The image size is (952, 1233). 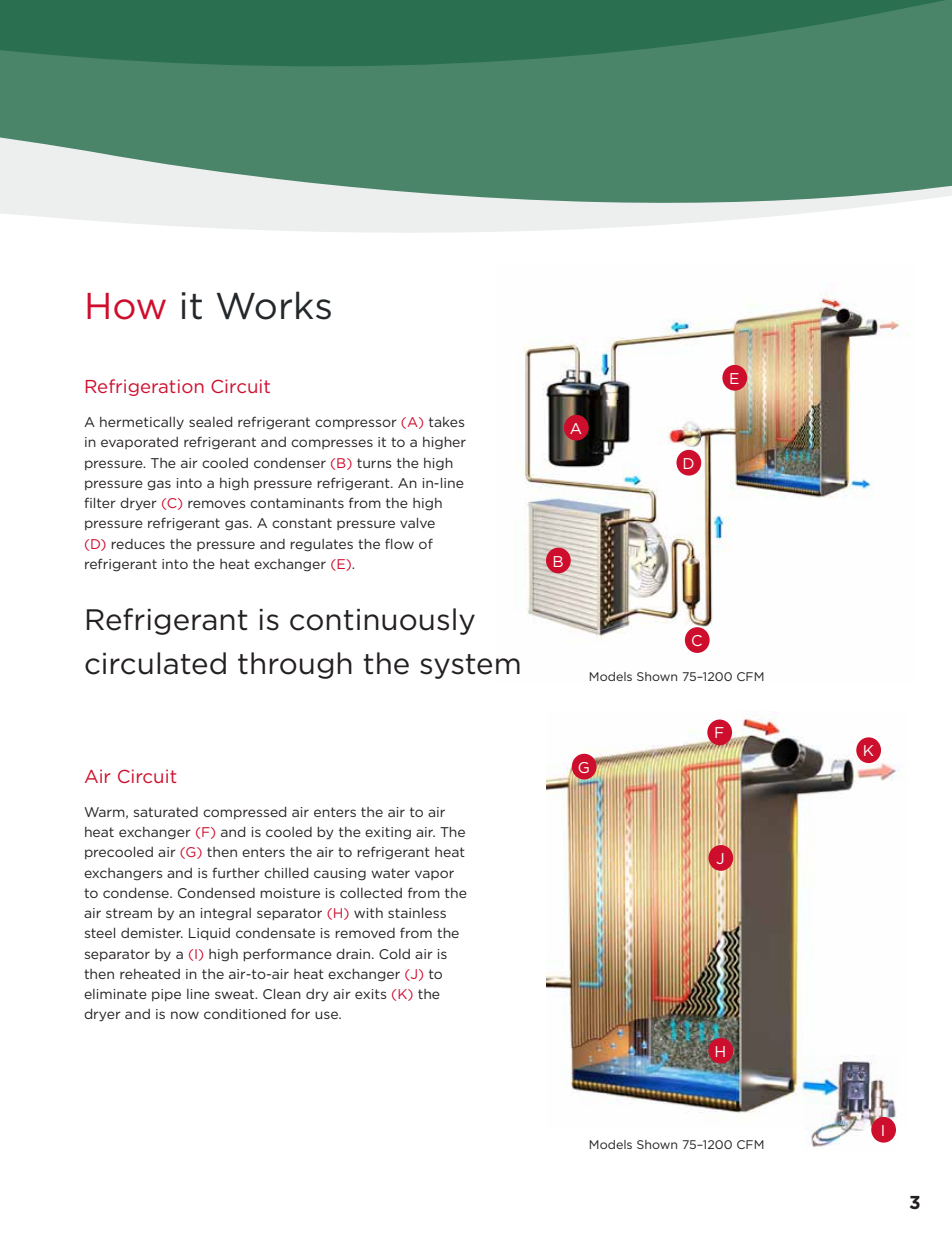 What do you see at coordinates (297, 503) in the page?
I see `contaminants` at bounding box center [297, 503].
